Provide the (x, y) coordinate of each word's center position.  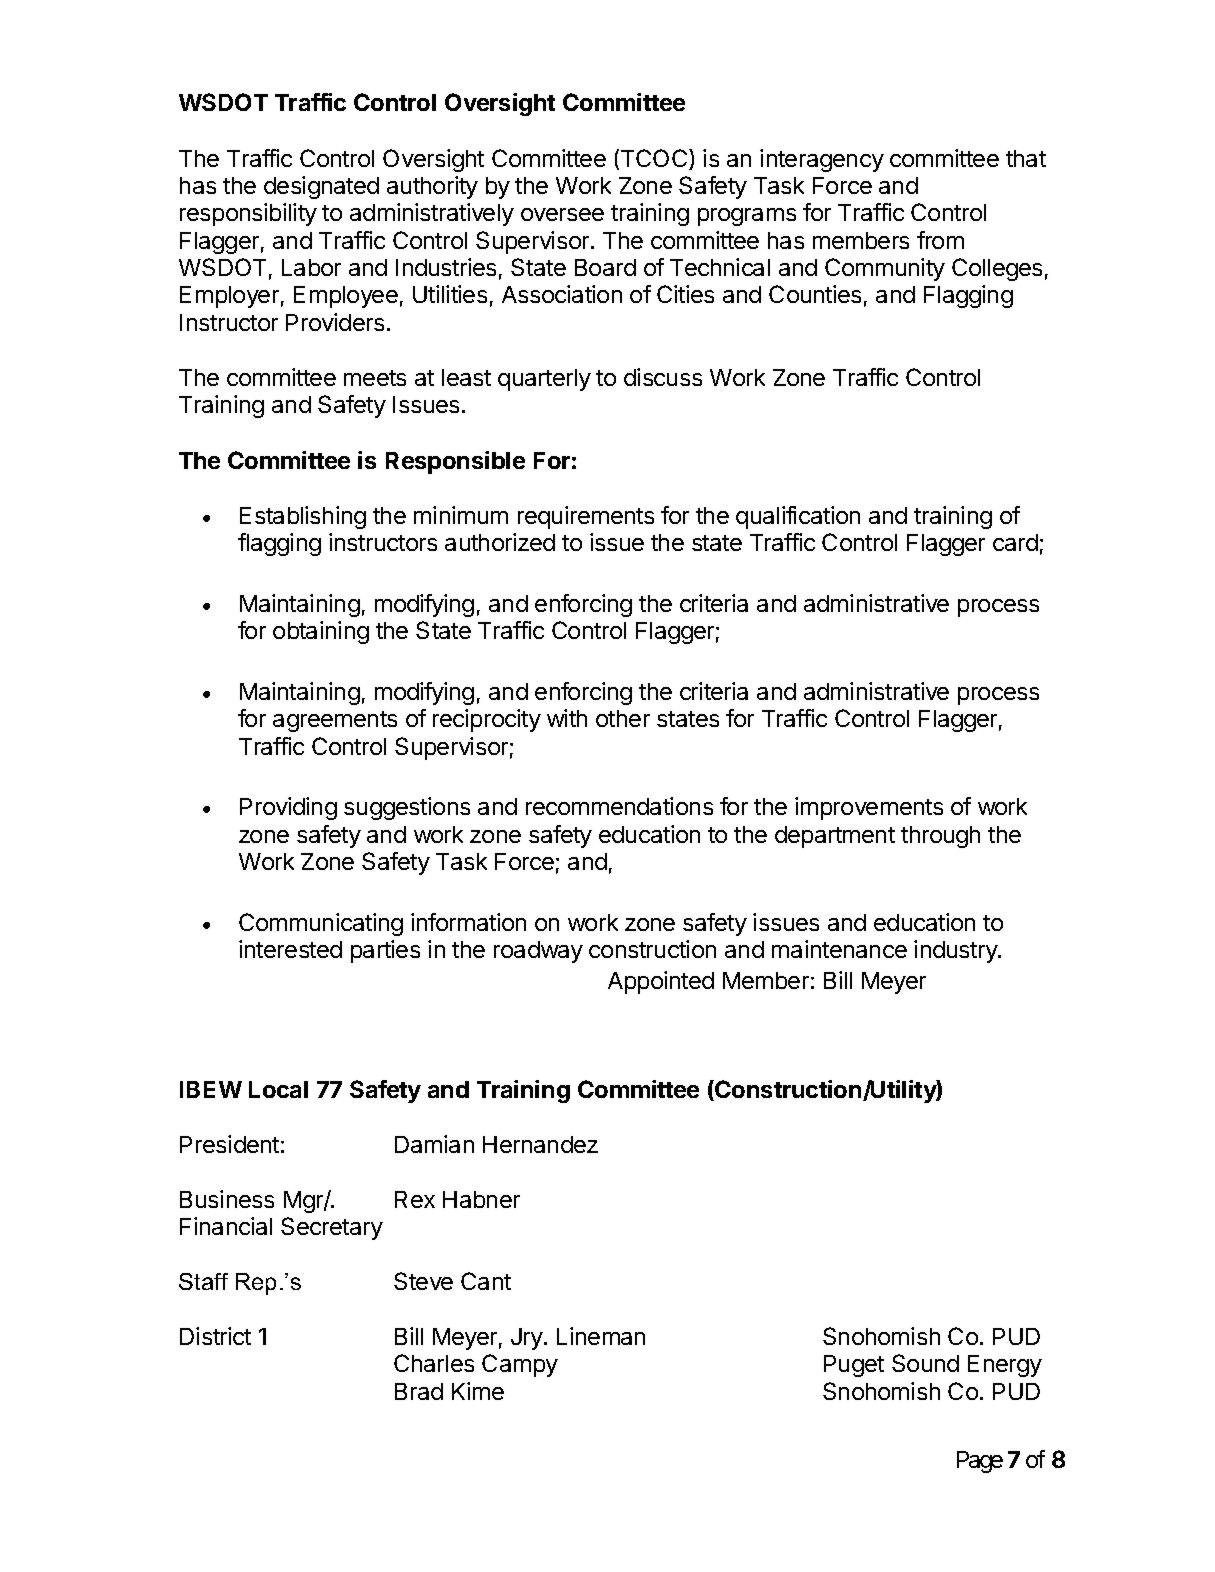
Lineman (601, 1336)
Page (980, 1462)
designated (321, 187)
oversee (562, 214)
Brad (419, 1391)
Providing (288, 808)
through (940, 837)
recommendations (619, 806)
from (940, 240)
